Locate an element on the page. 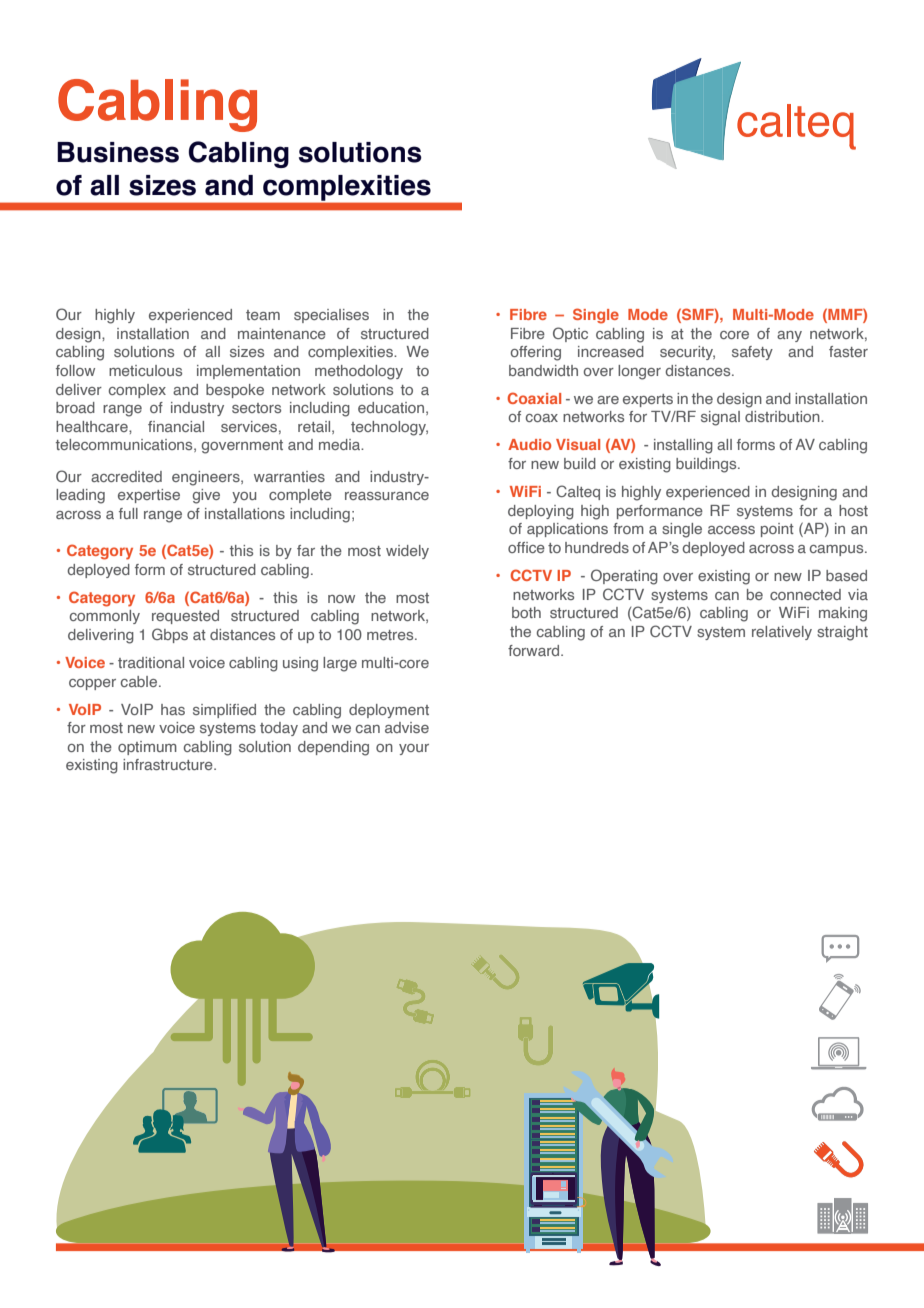 The image size is (924, 1308). Audio is located at coordinates (529, 444).
